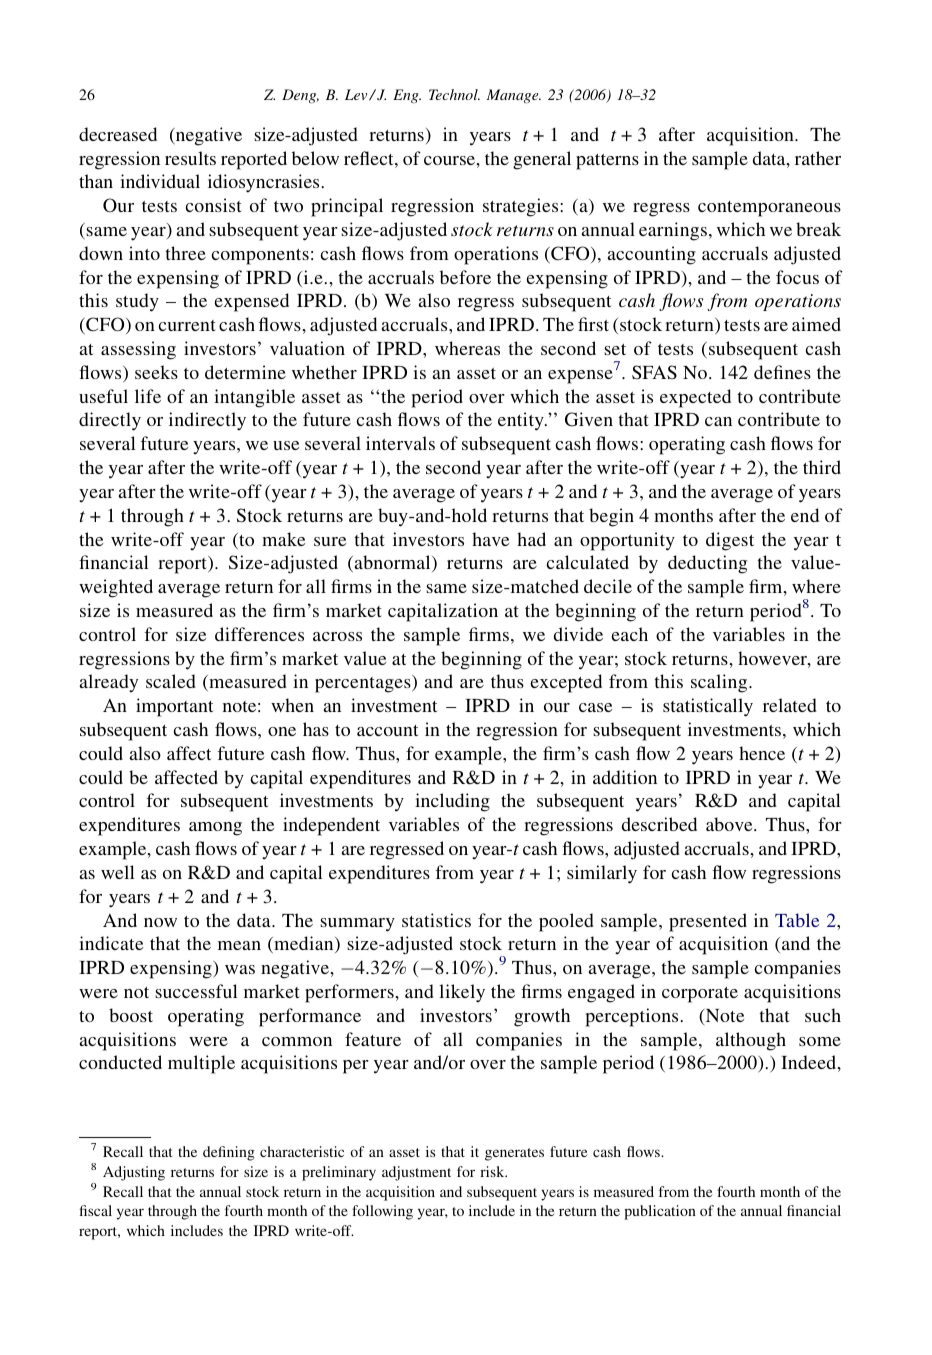  Describe the element at coordinates (400, 443) in the page. I see `intervals` at that location.
